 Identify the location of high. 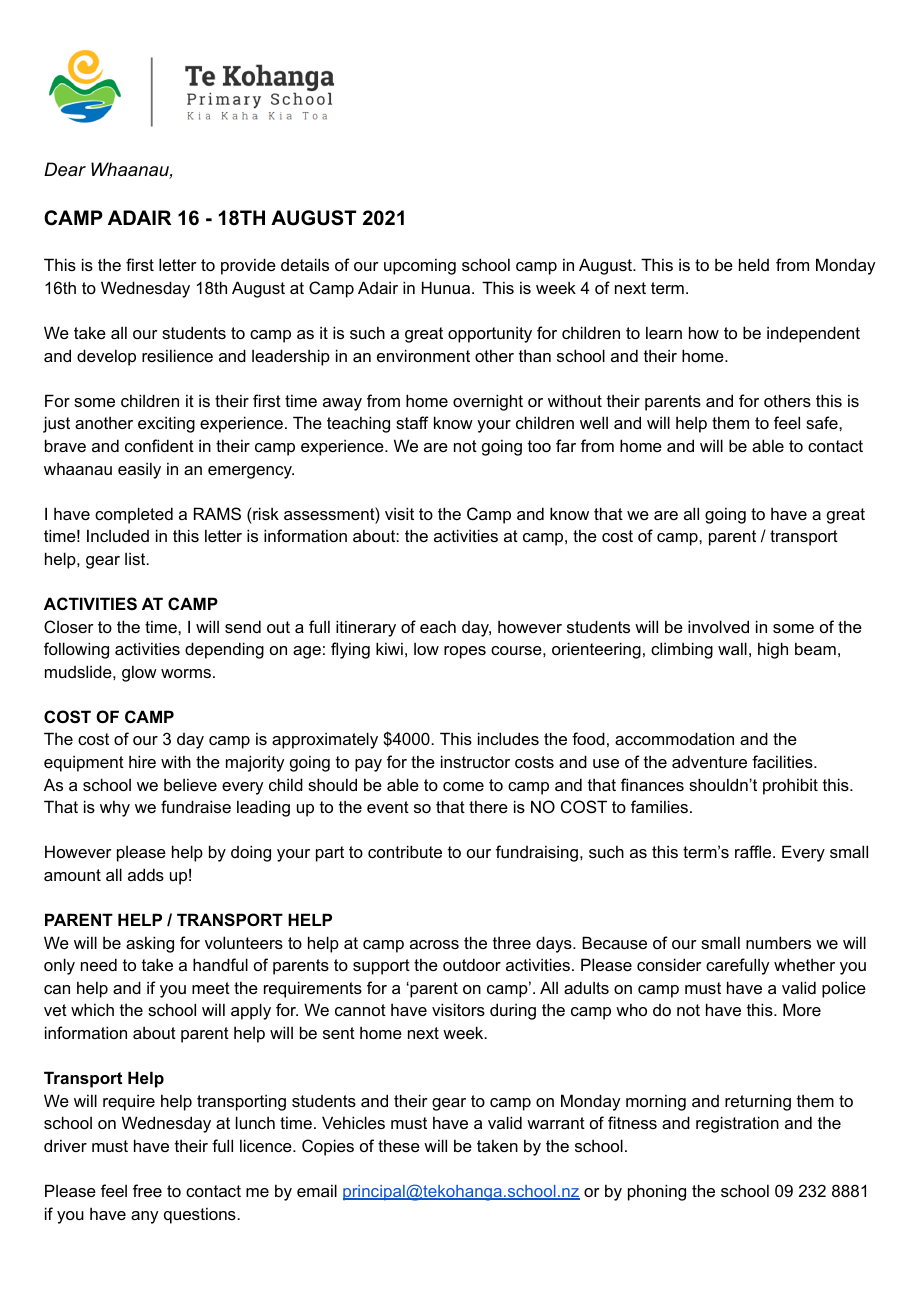
(773, 650).
